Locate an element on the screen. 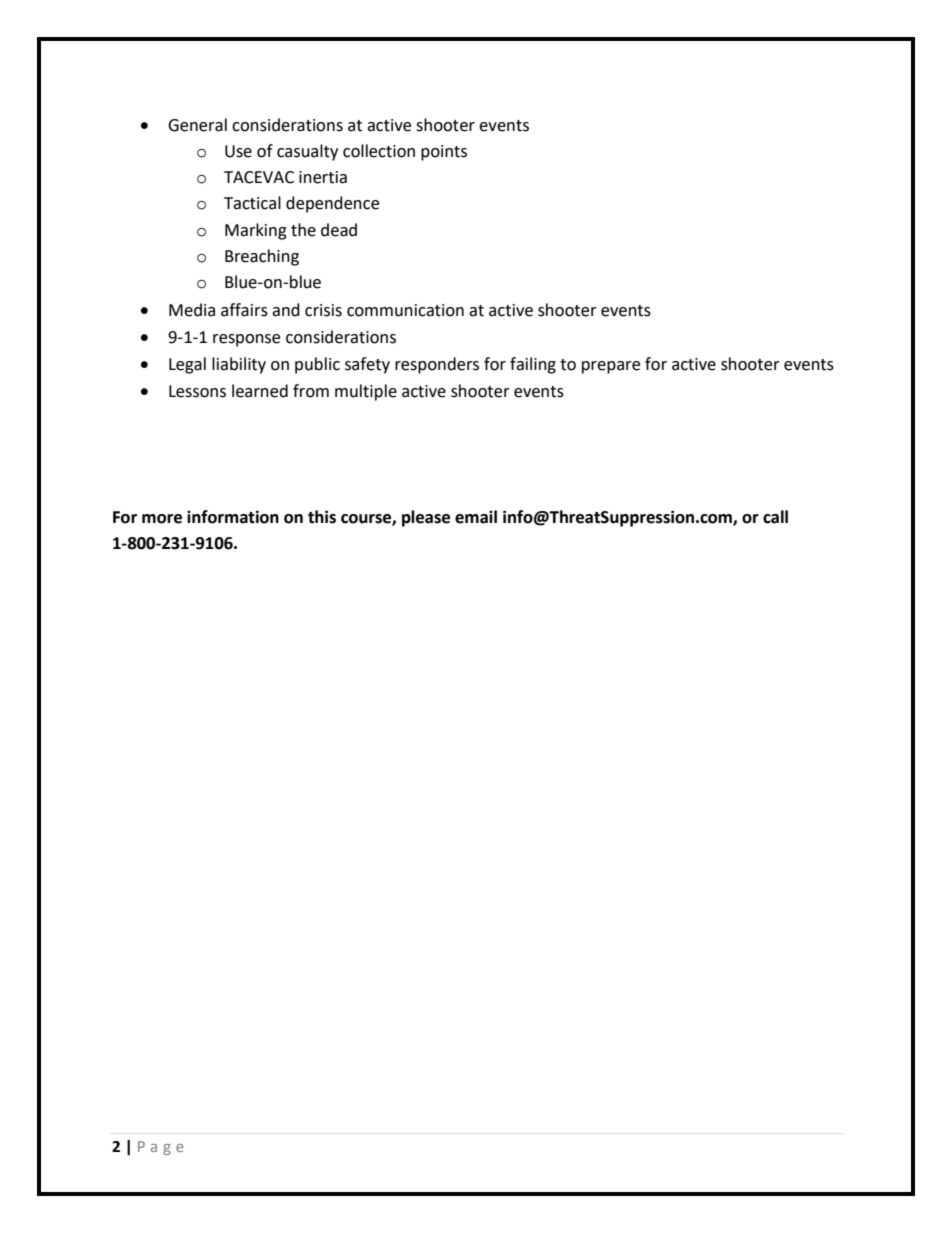  communication is located at coordinates (405, 310).
